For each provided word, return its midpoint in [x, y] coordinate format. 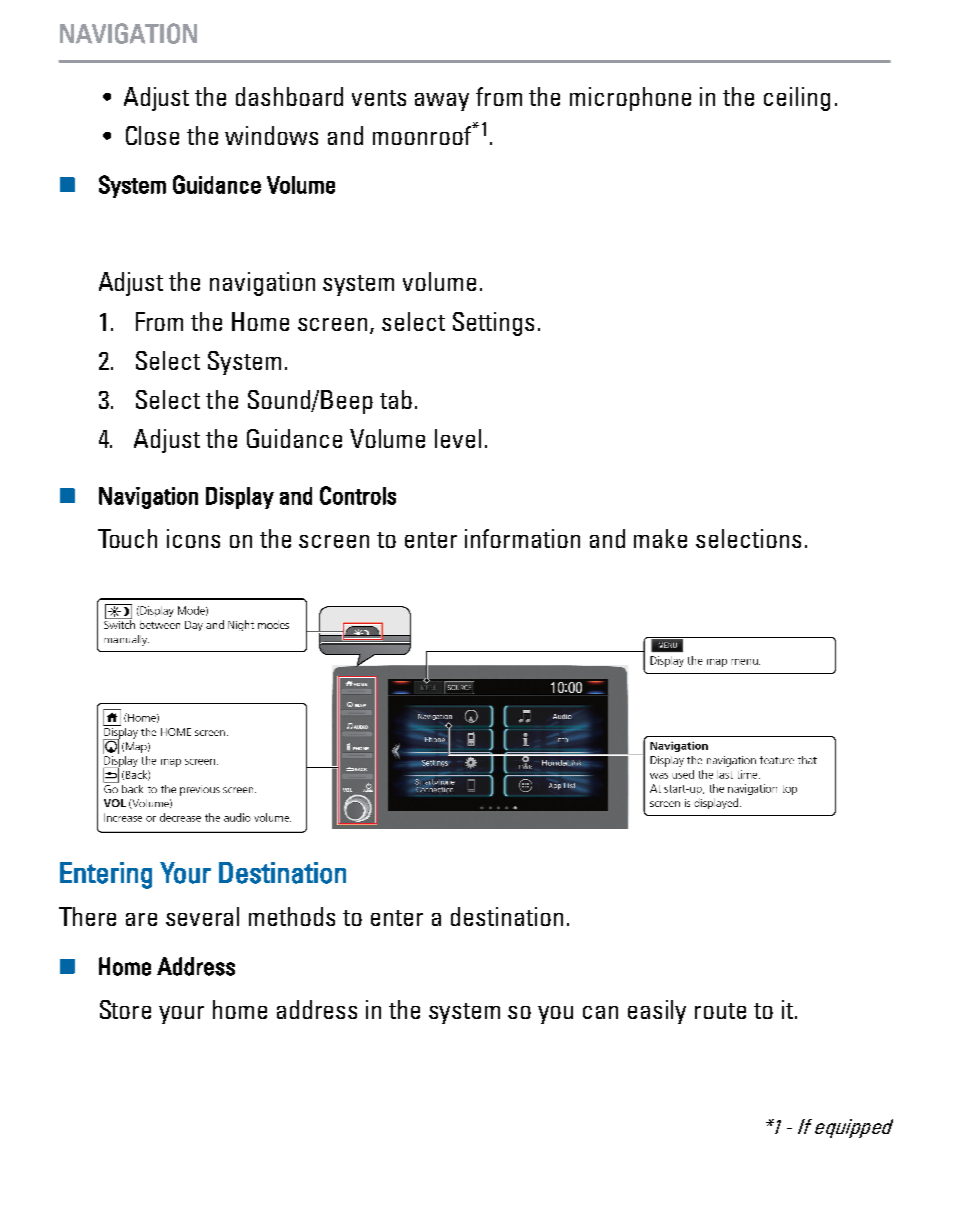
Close [152, 135]
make [660, 538]
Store [125, 1009]
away [442, 102]
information [522, 538]
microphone [630, 99]
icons [193, 538]
